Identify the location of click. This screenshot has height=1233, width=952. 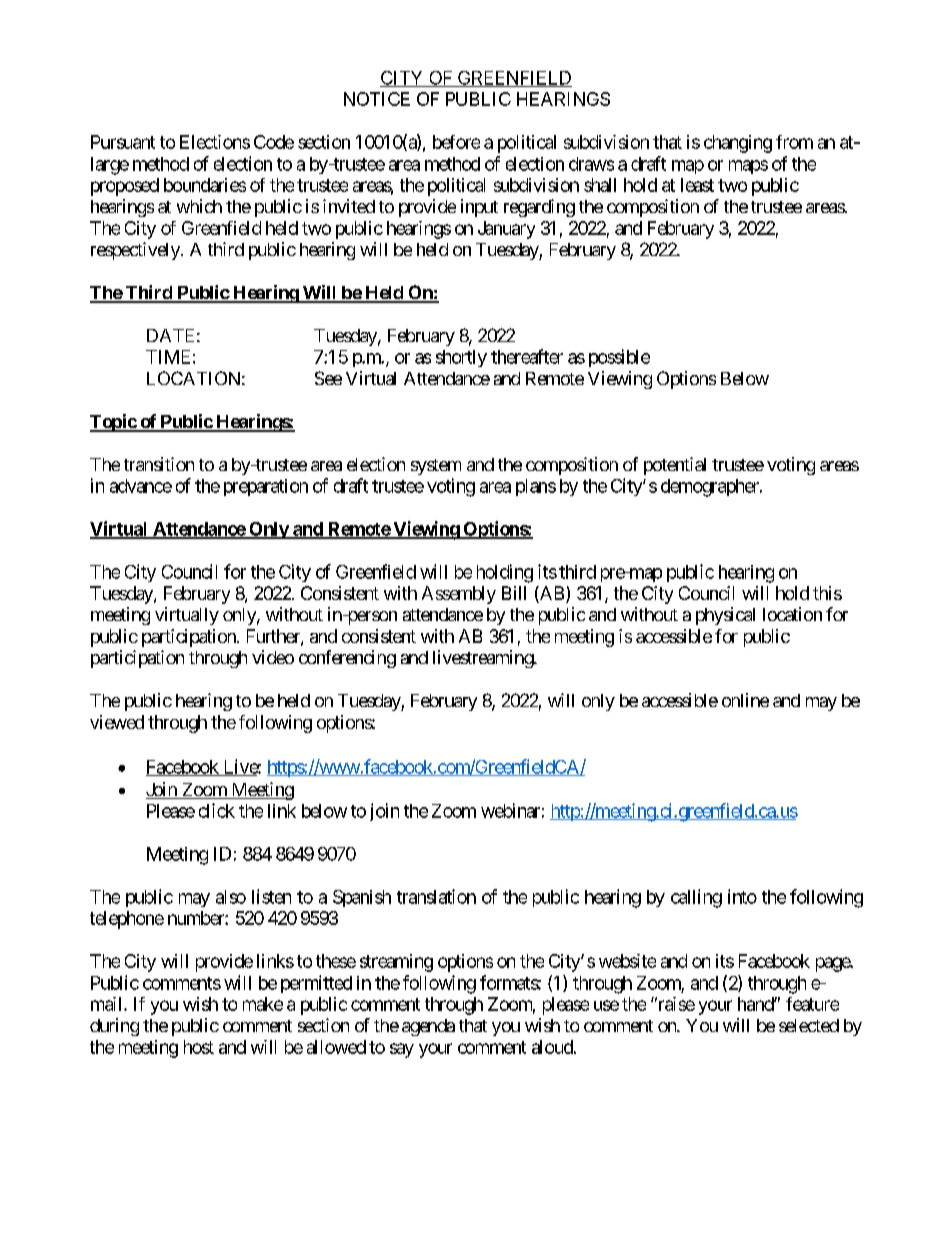
(217, 810).
